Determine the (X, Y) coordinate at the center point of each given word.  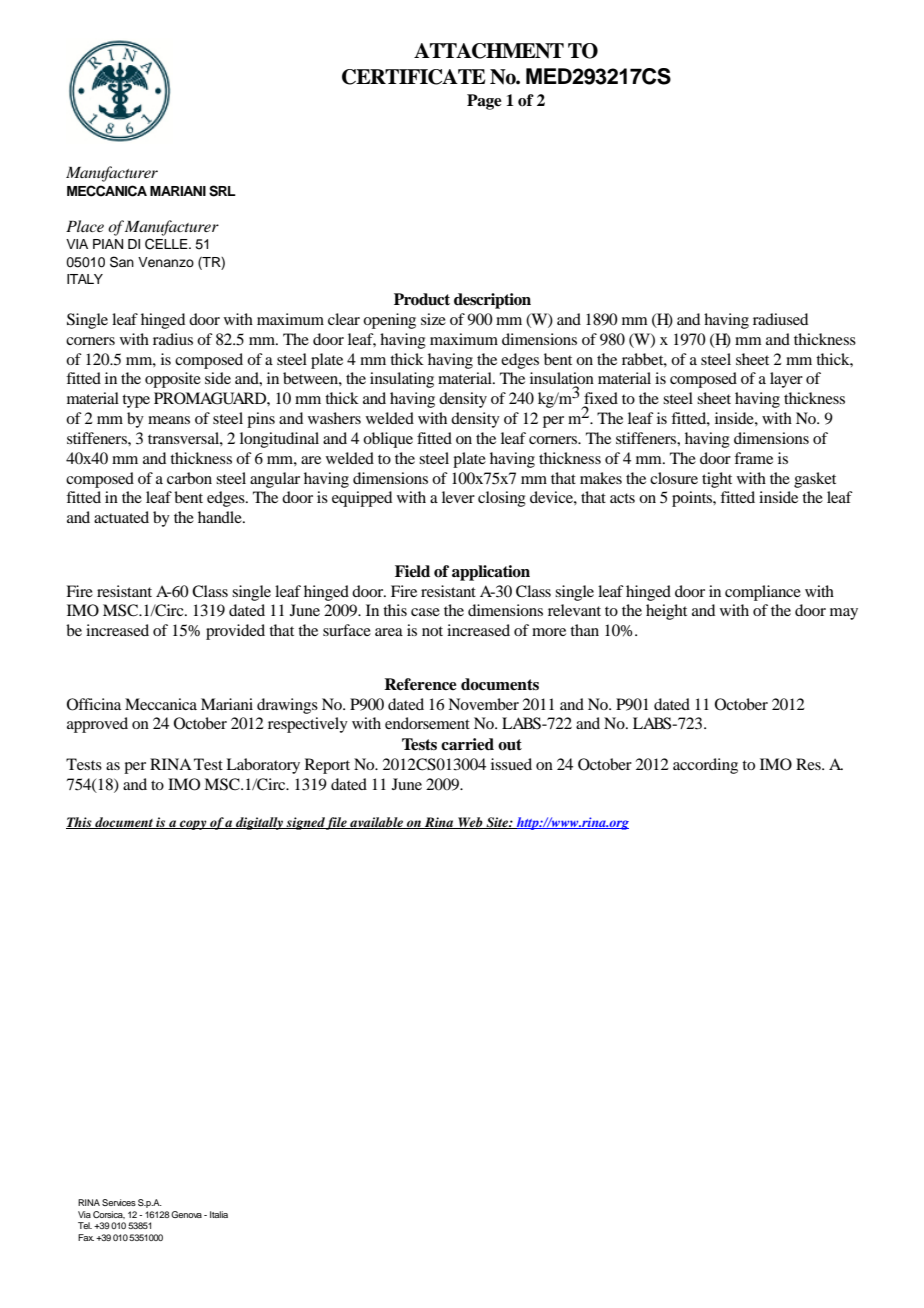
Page (484, 102)
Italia (219, 1214)
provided (235, 632)
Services (119, 1202)
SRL (222, 191)
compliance (763, 593)
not (432, 631)
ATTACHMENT (489, 51)
